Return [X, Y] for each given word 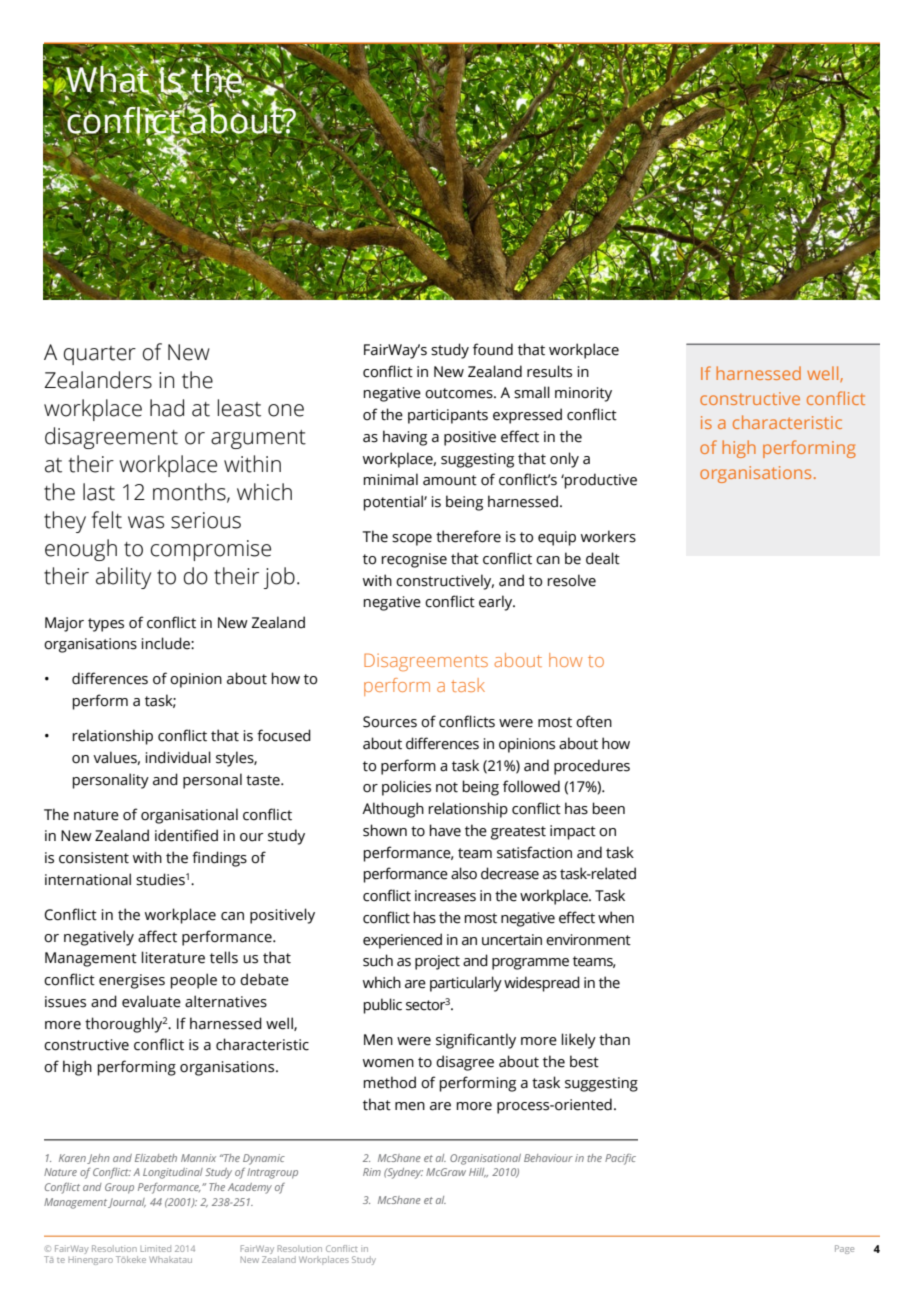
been [608, 808]
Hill [478, 1173]
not [447, 787]
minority [583, 394]
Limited [155, 1248]
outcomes [460, 393]
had [167, 408]
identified [186, 835]
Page [844, 1249]
